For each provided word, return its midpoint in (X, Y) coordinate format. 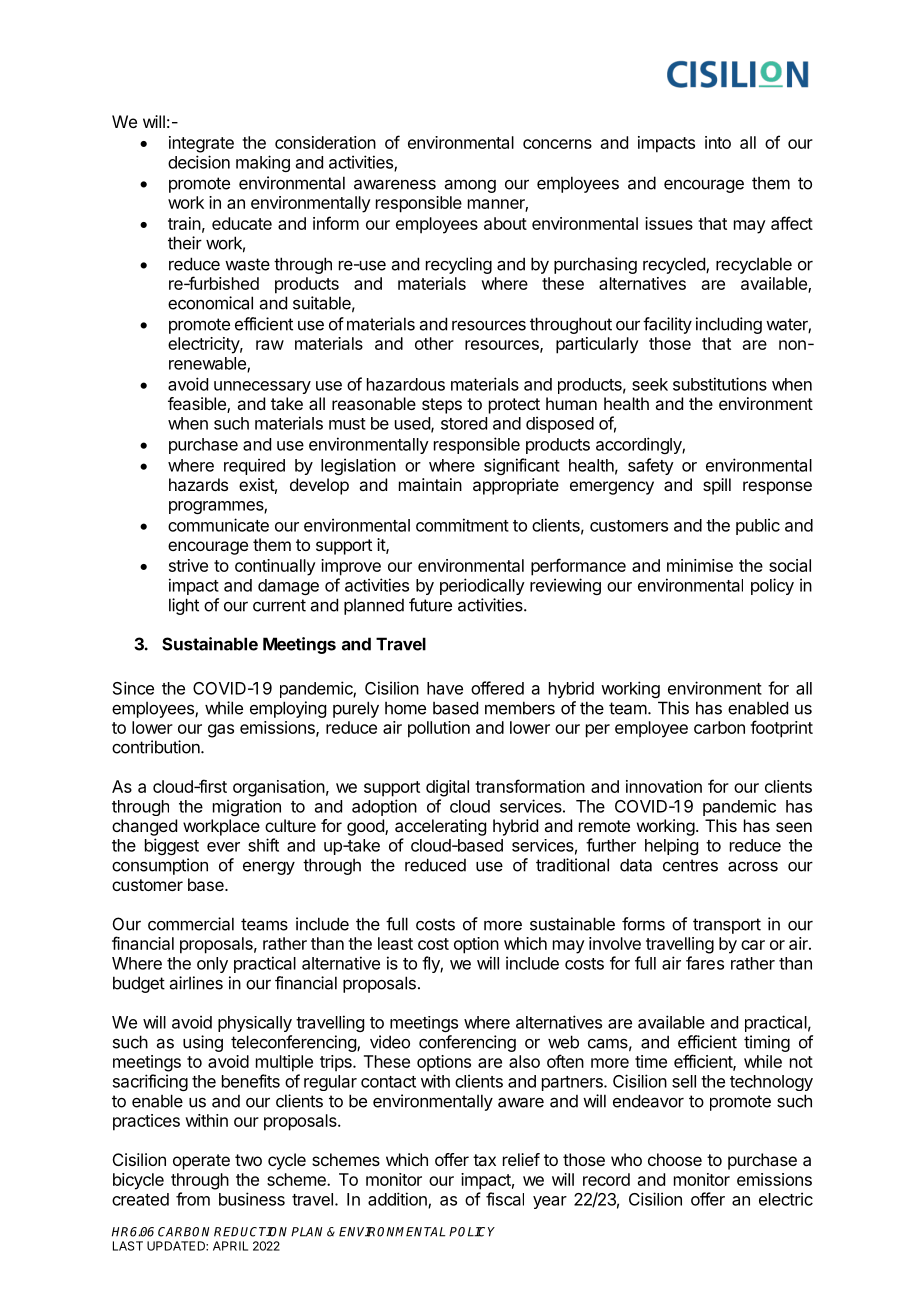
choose (675, 1159)
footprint (781, 729)
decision (199, 162)
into (718, 142)
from (193, 1199)
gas (221, 731)
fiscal (505, 1199)
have (445, 688)
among (470, 186)
